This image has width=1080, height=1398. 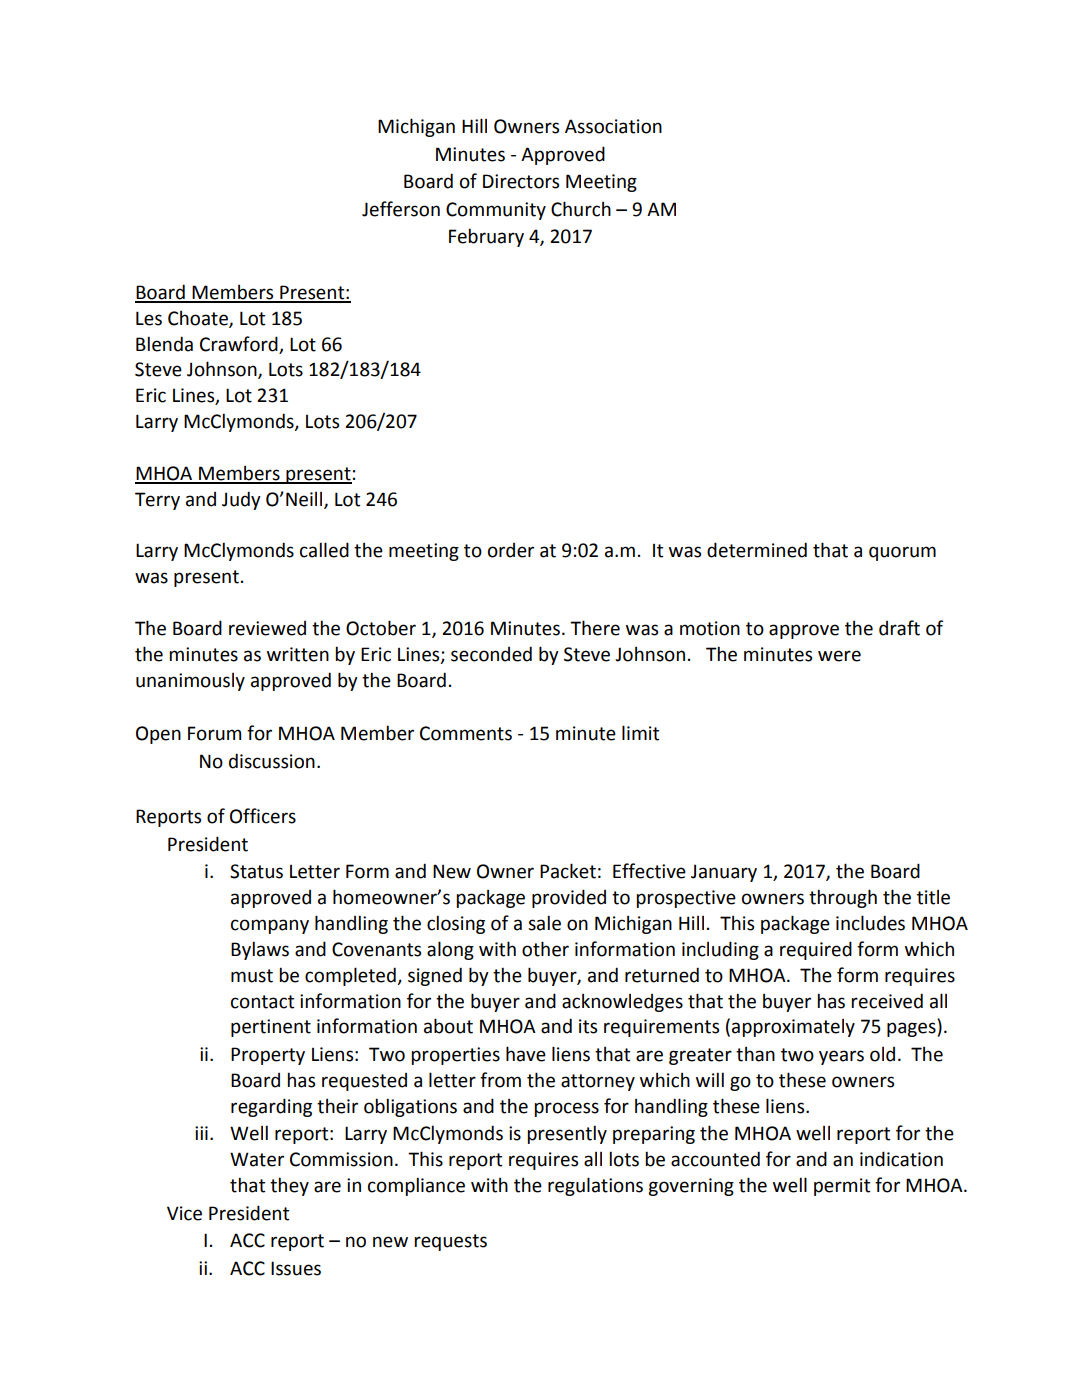 What do you see at coordinates (613, 126) in the image?
I see `Association` at bounding box center [613, 126].
